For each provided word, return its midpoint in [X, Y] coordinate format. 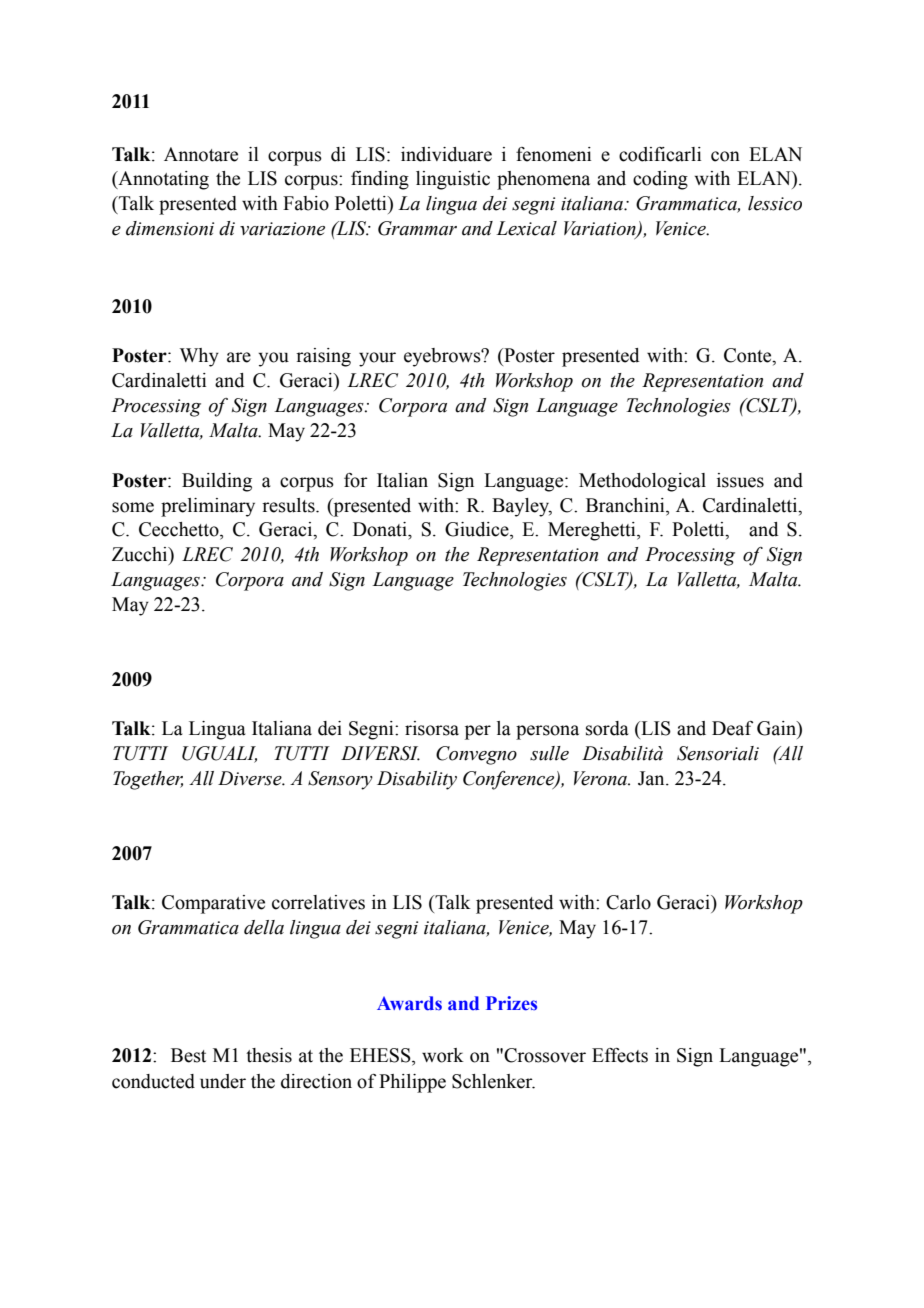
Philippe [412, 1083]
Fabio [306, 203]
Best [188, 1055]
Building [217, 482]
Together [148, 780]
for [356, 480]
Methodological [642, 482]
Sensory [340, 780]
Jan [652, 778]
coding [660, 180]
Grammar [417, 228]
